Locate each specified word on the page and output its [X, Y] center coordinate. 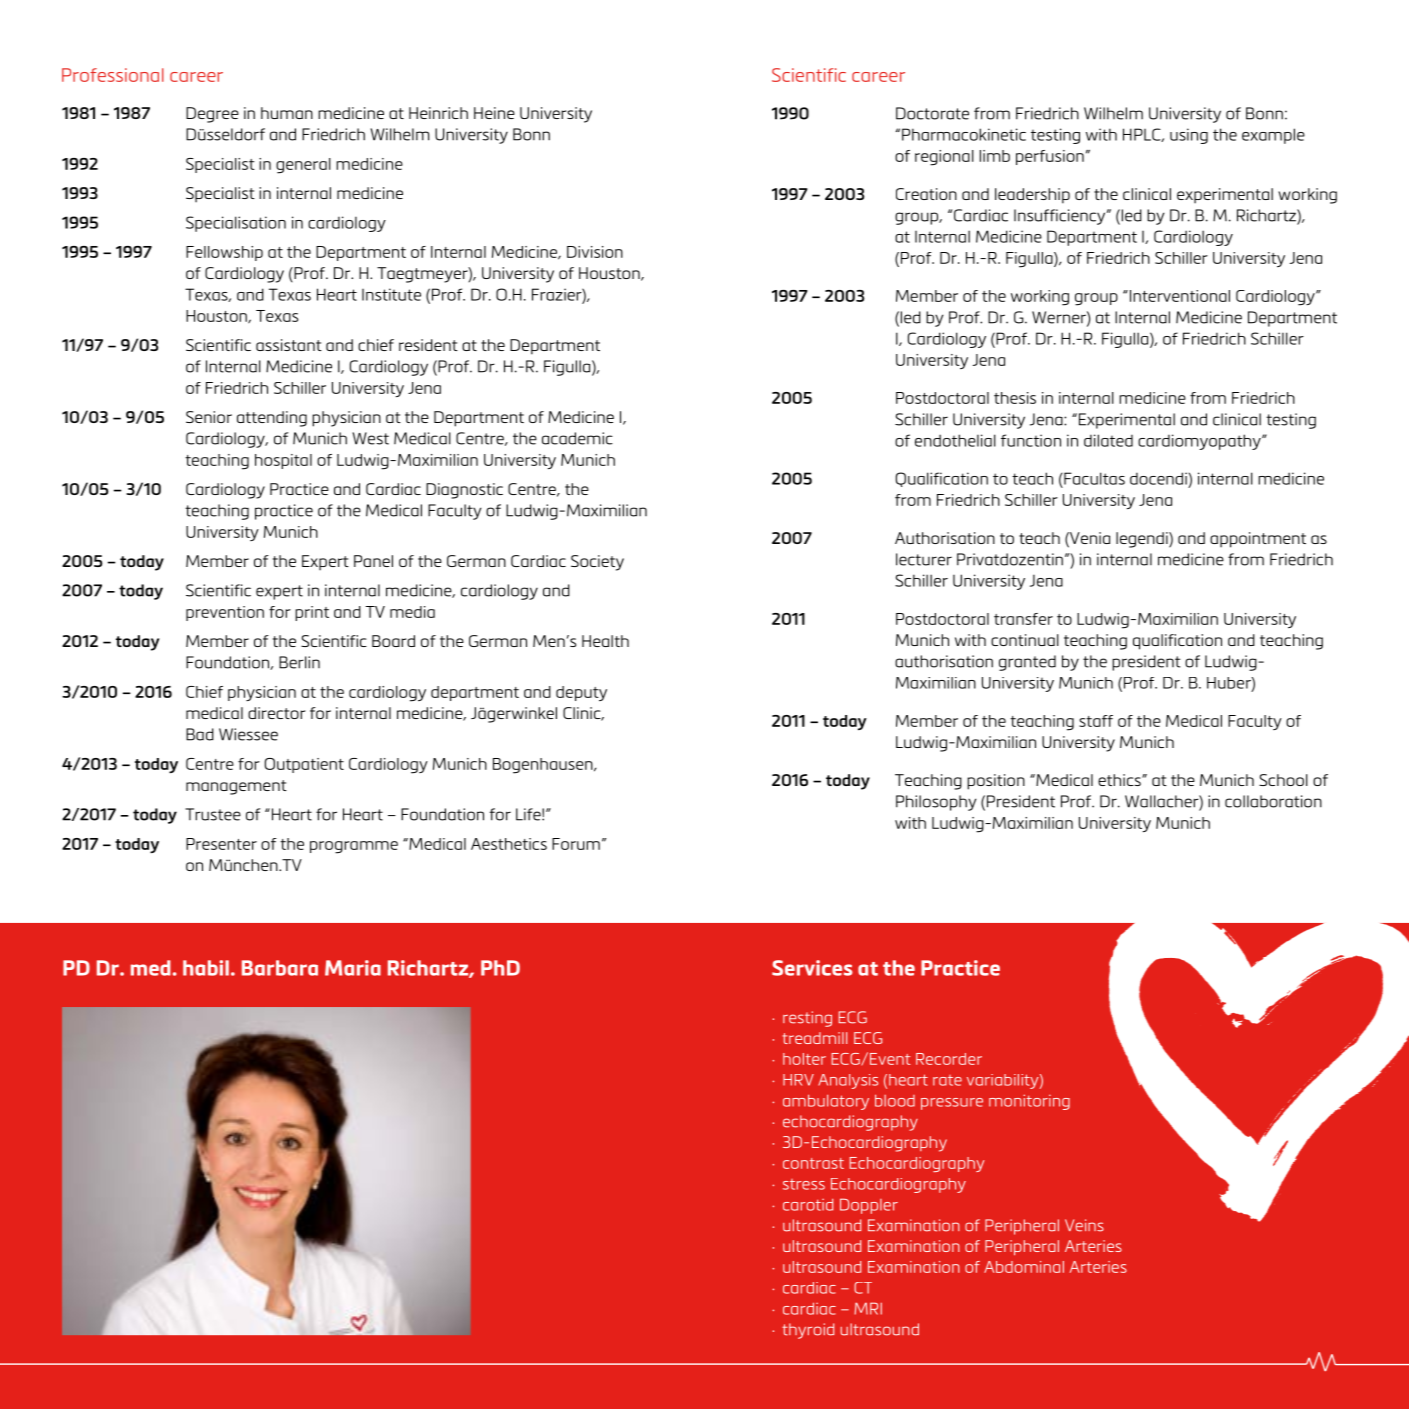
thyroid [808, 1331]
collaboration [1273, 801]
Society [597, 563]
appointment [1258, 540]
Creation [926, 194]
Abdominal [1024, 1267]
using [1189, 136]
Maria [353, 968]
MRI [868, 1308]
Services [812, 968]
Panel [373, 561]
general [303, 166]
